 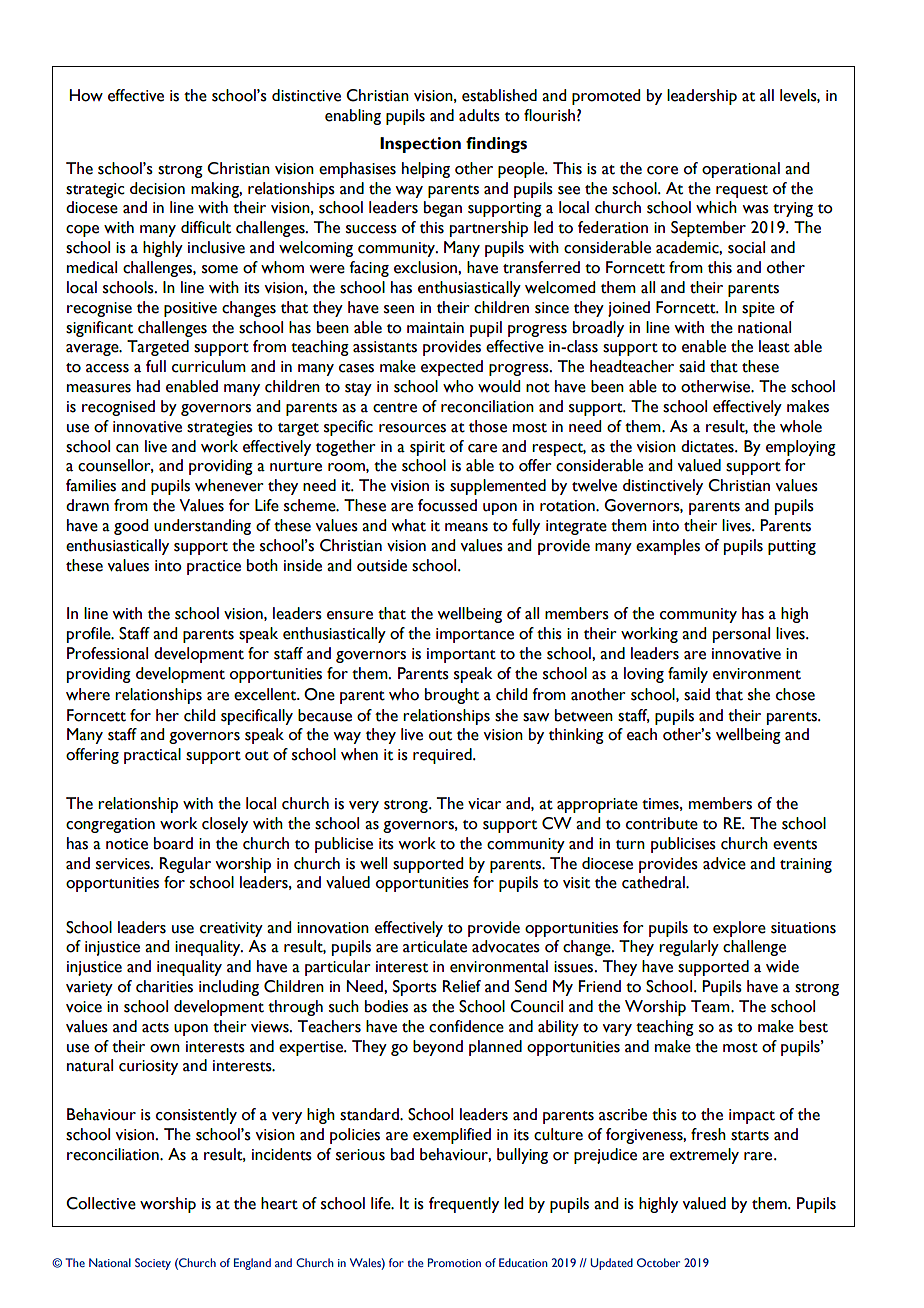 I want to click on frequently, so click(x=464, y=1205).
